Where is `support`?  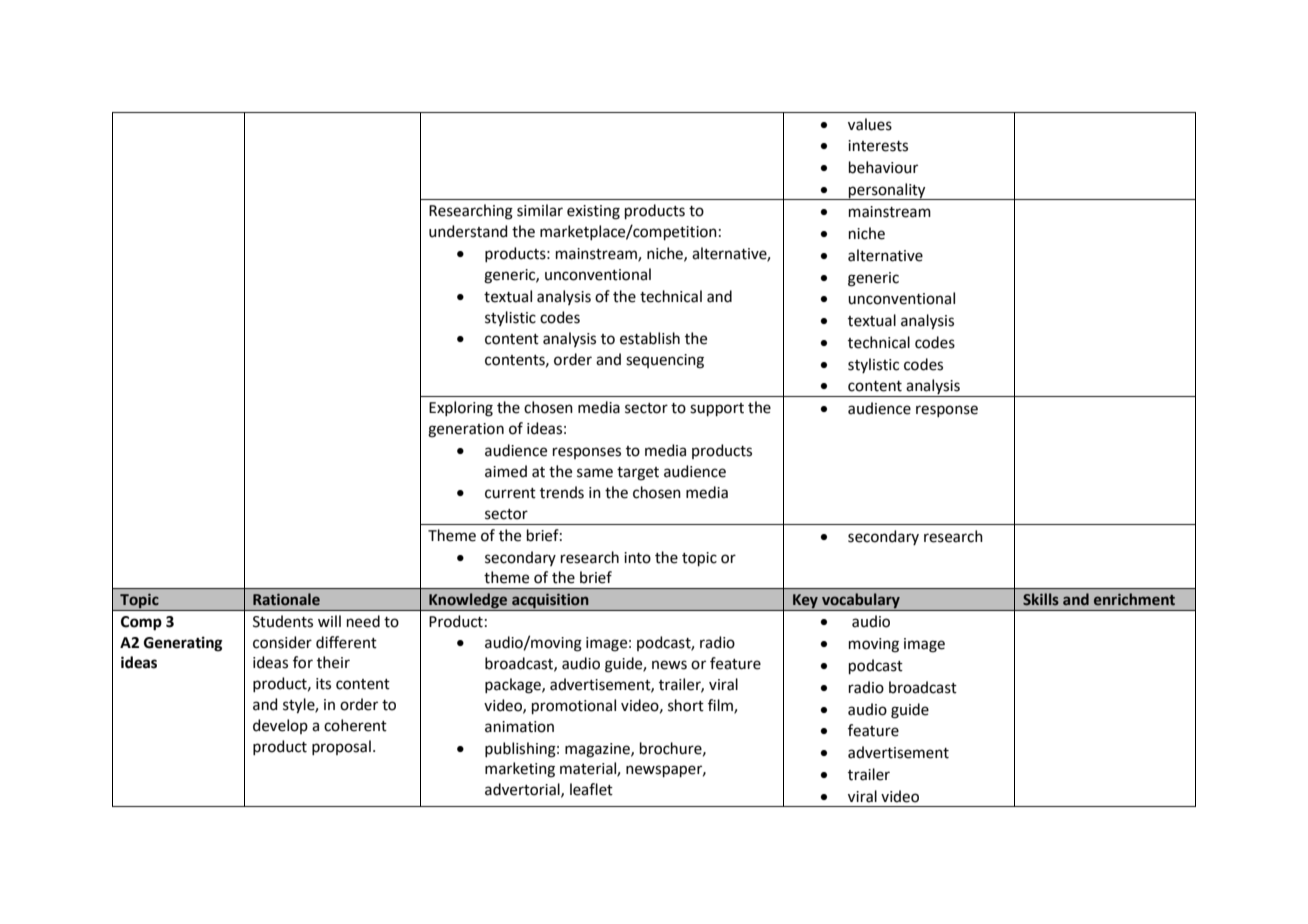
support is located at coordinates (717, 409).
